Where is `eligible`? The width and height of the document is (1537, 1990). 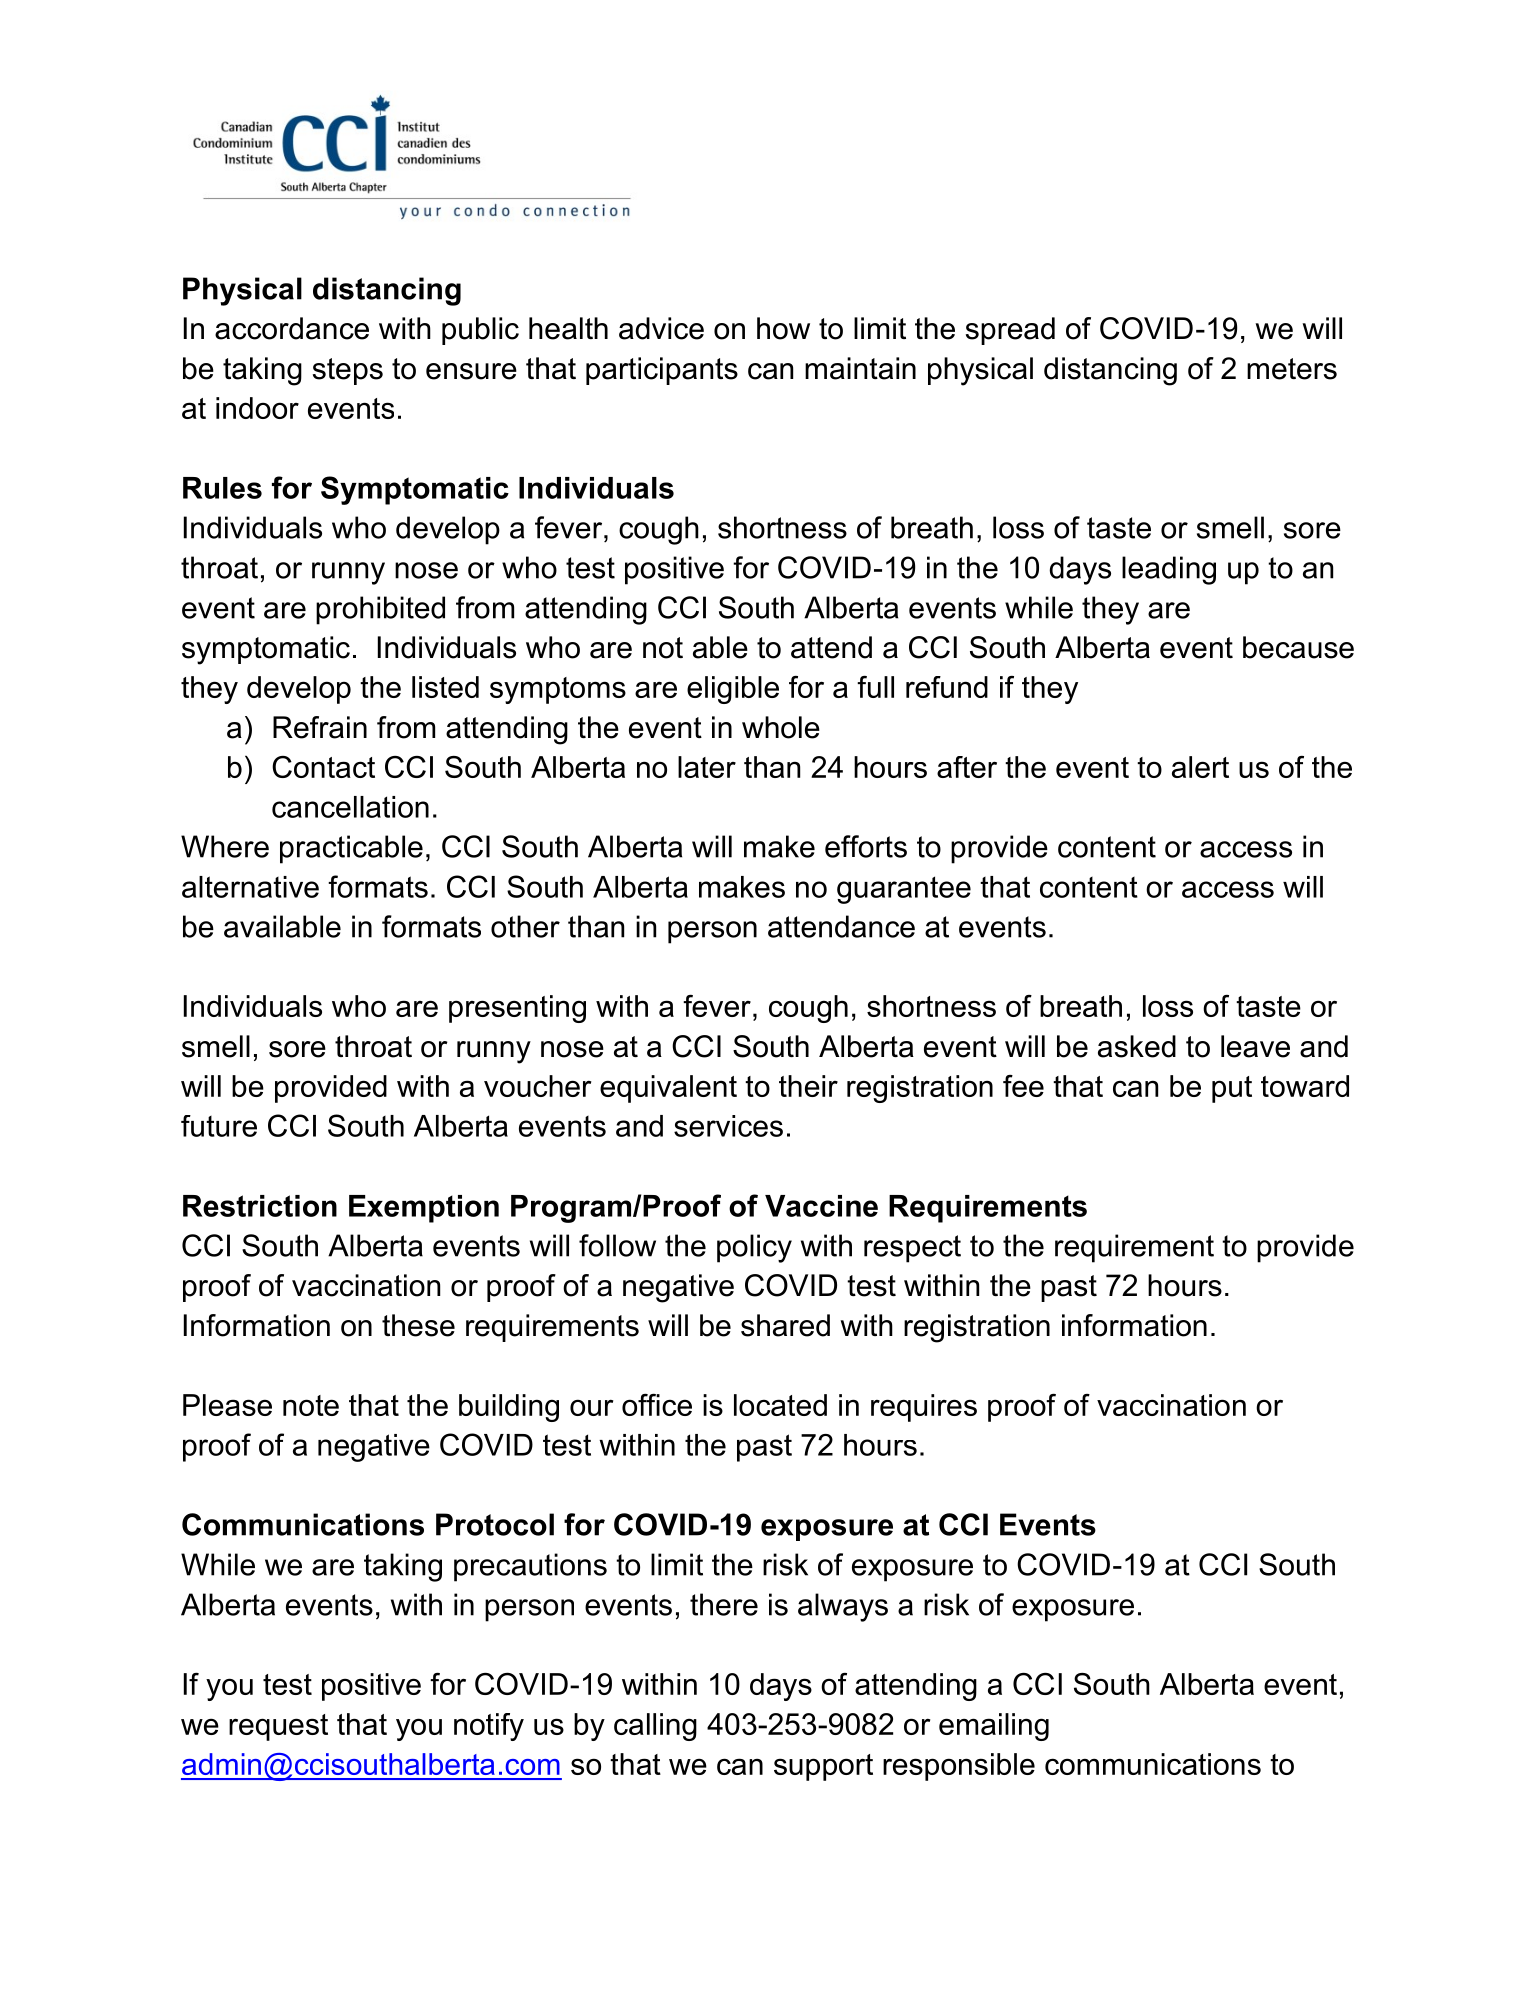 eligible is located at coordinates (733, 690).
